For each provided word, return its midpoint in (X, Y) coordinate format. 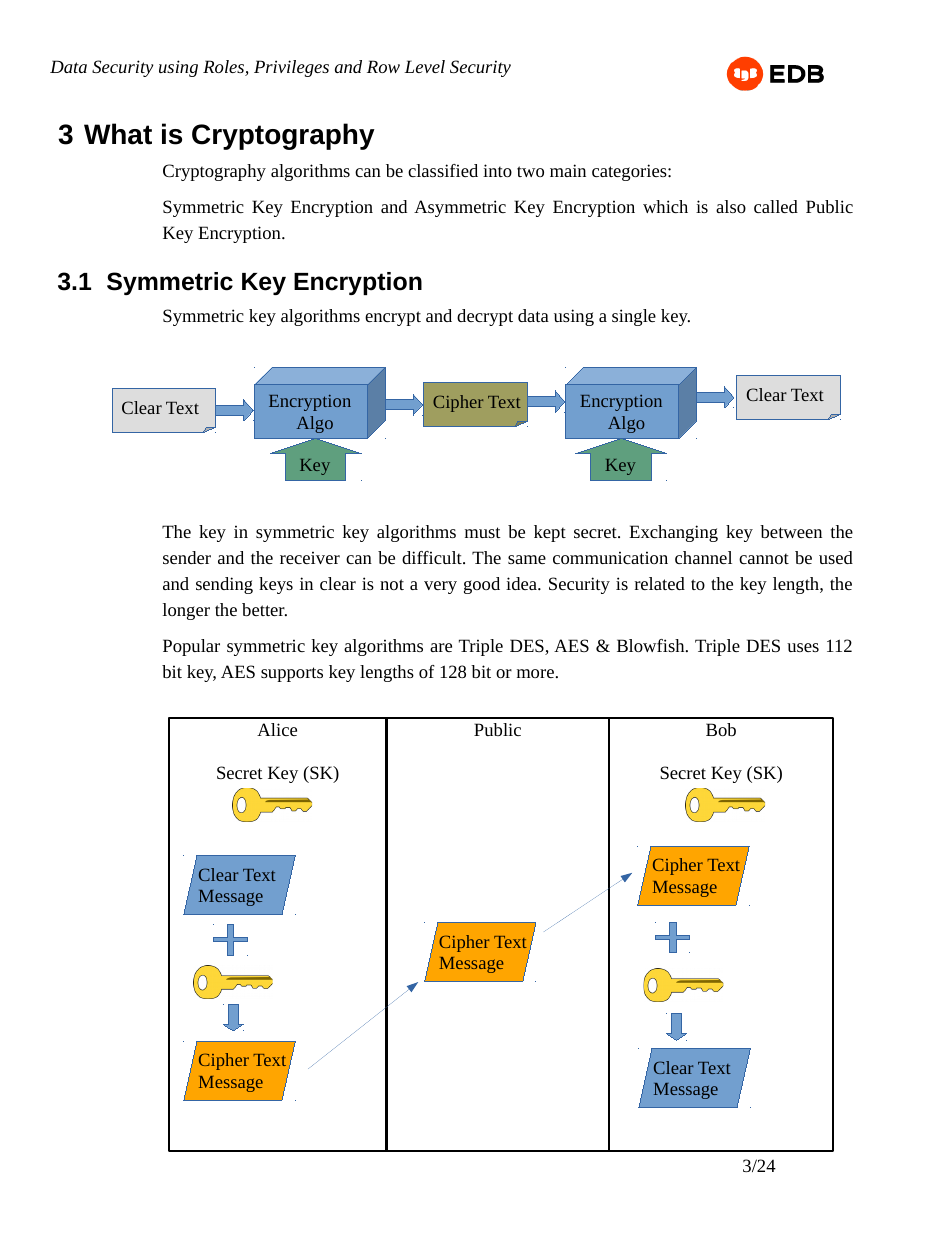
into (497, 170)
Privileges (291, 68)
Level (424, 66)
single (634, 317)
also (731, 206)
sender (187, 557)
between (791, 531)
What (118, 134)
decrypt (485, 317)
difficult (433, 557)
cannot (764, 558)
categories (630, 172)
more (535, 673)
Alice (277, 729)
